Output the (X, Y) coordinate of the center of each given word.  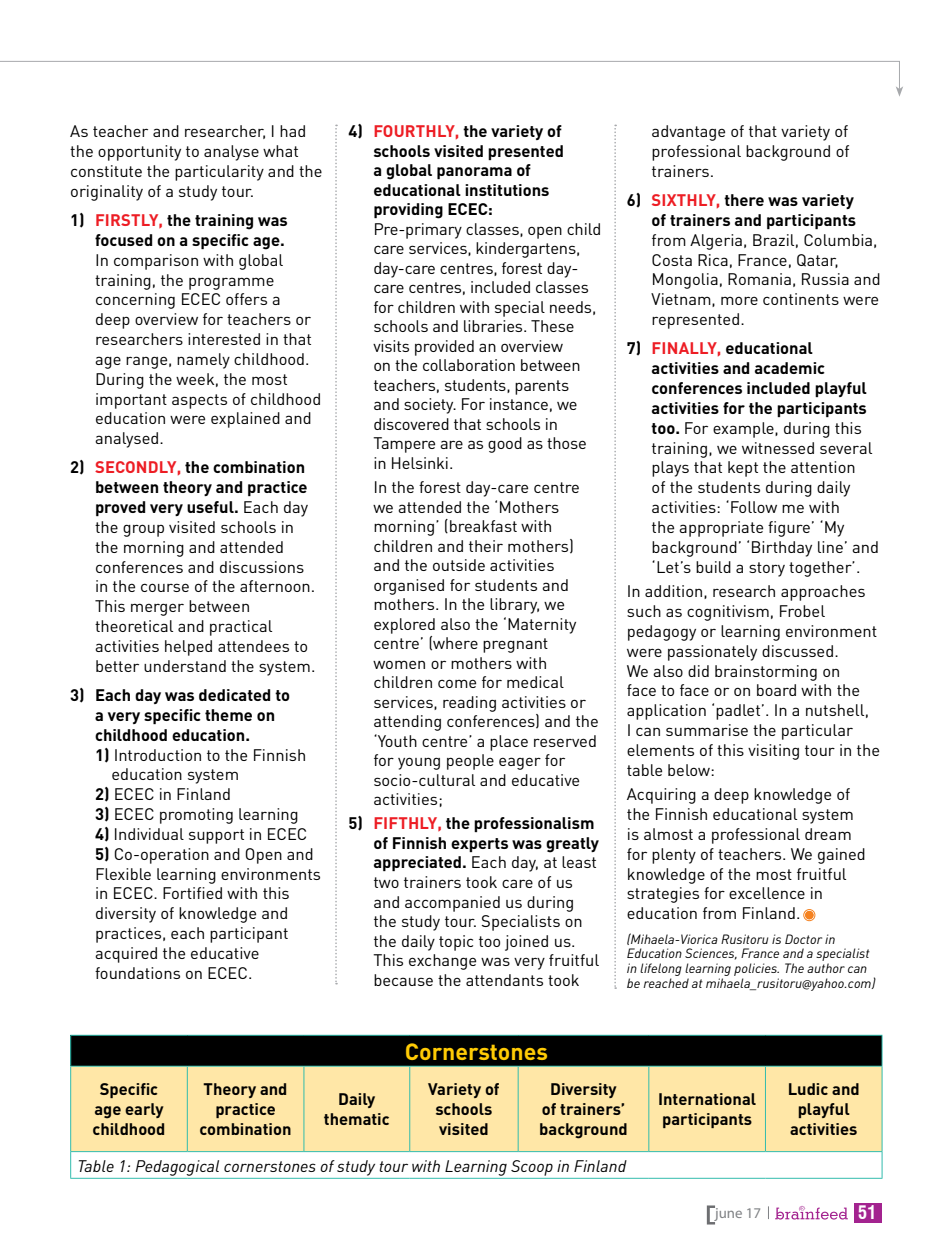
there (744, 200)
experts (479, 845)
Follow (754, 507)
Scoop (532, 1168)
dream (828, 834)
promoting (196, 816)
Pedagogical (177, 1168)
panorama (474, 173)
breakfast (483, 526)
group (143, 530)
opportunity (139, 153)
